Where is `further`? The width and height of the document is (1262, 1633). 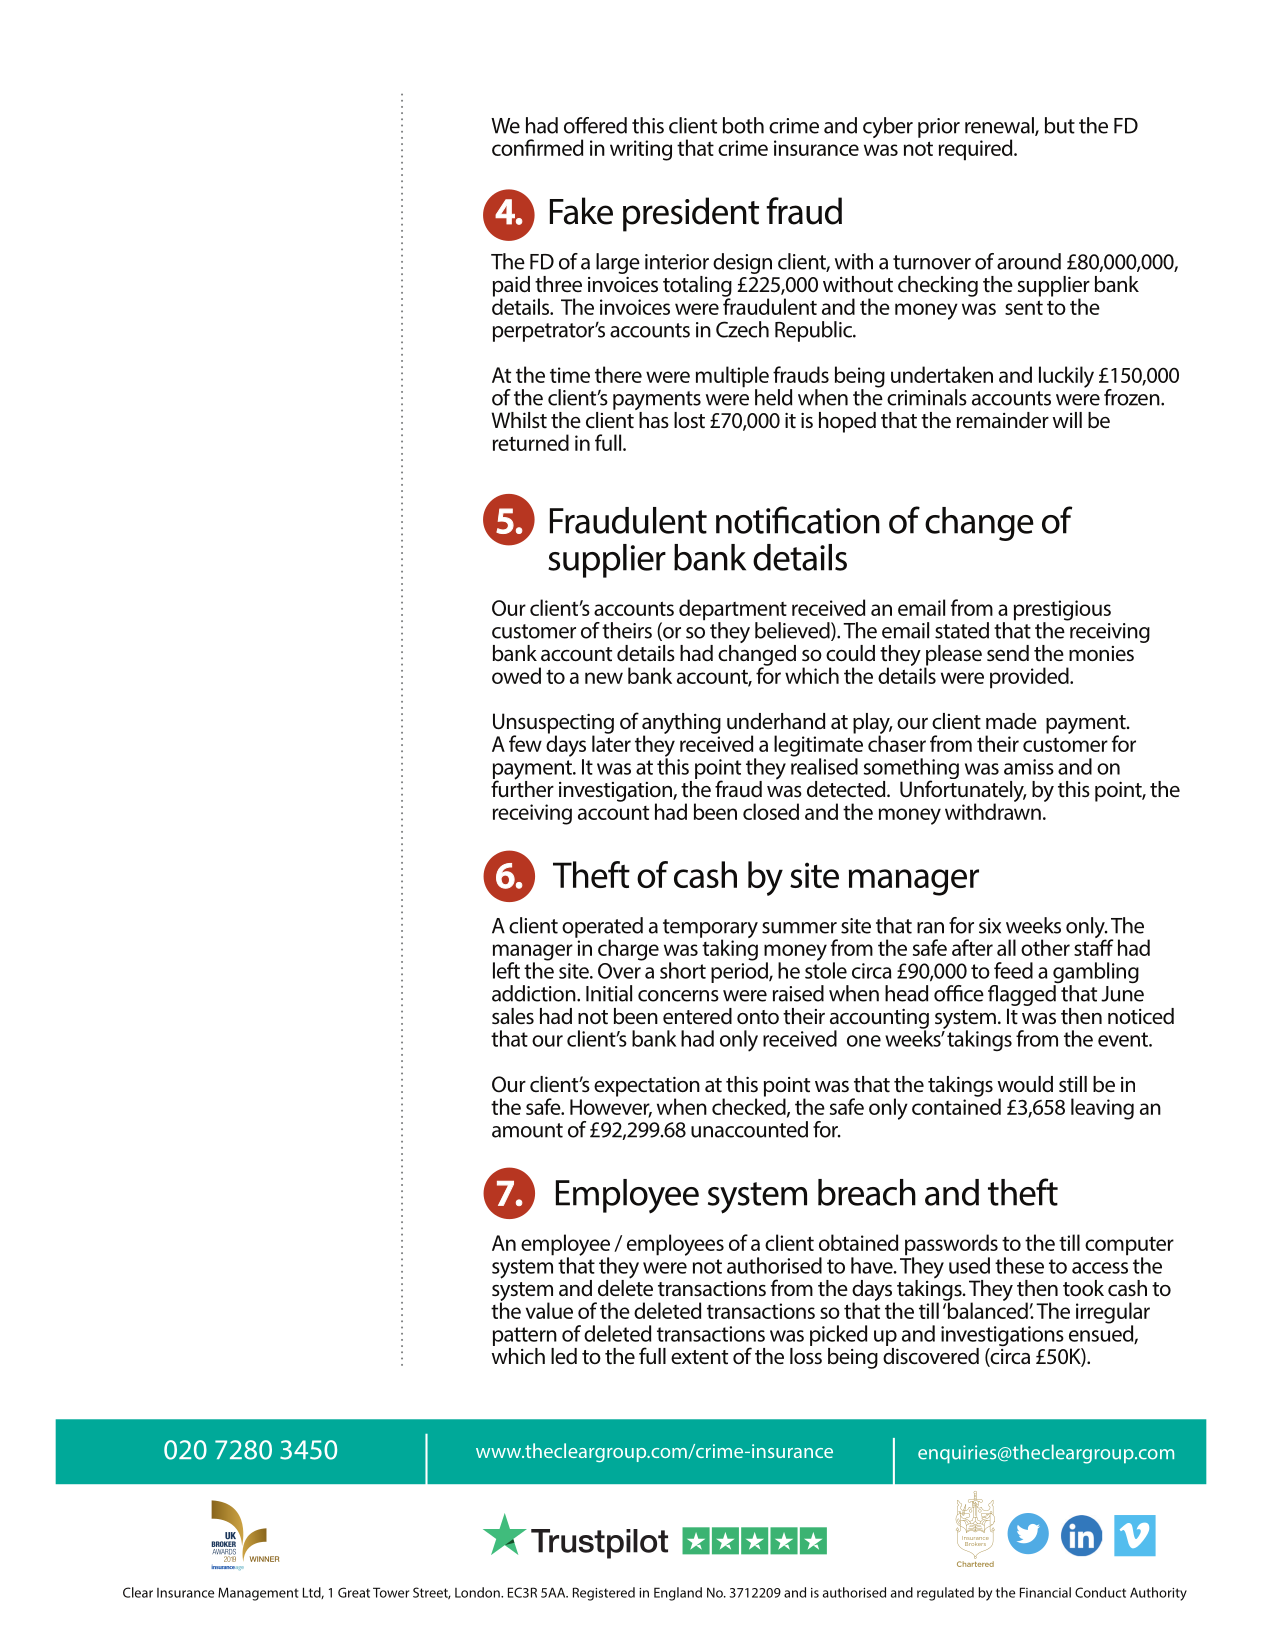 further is located at coordinates (522, 788).
